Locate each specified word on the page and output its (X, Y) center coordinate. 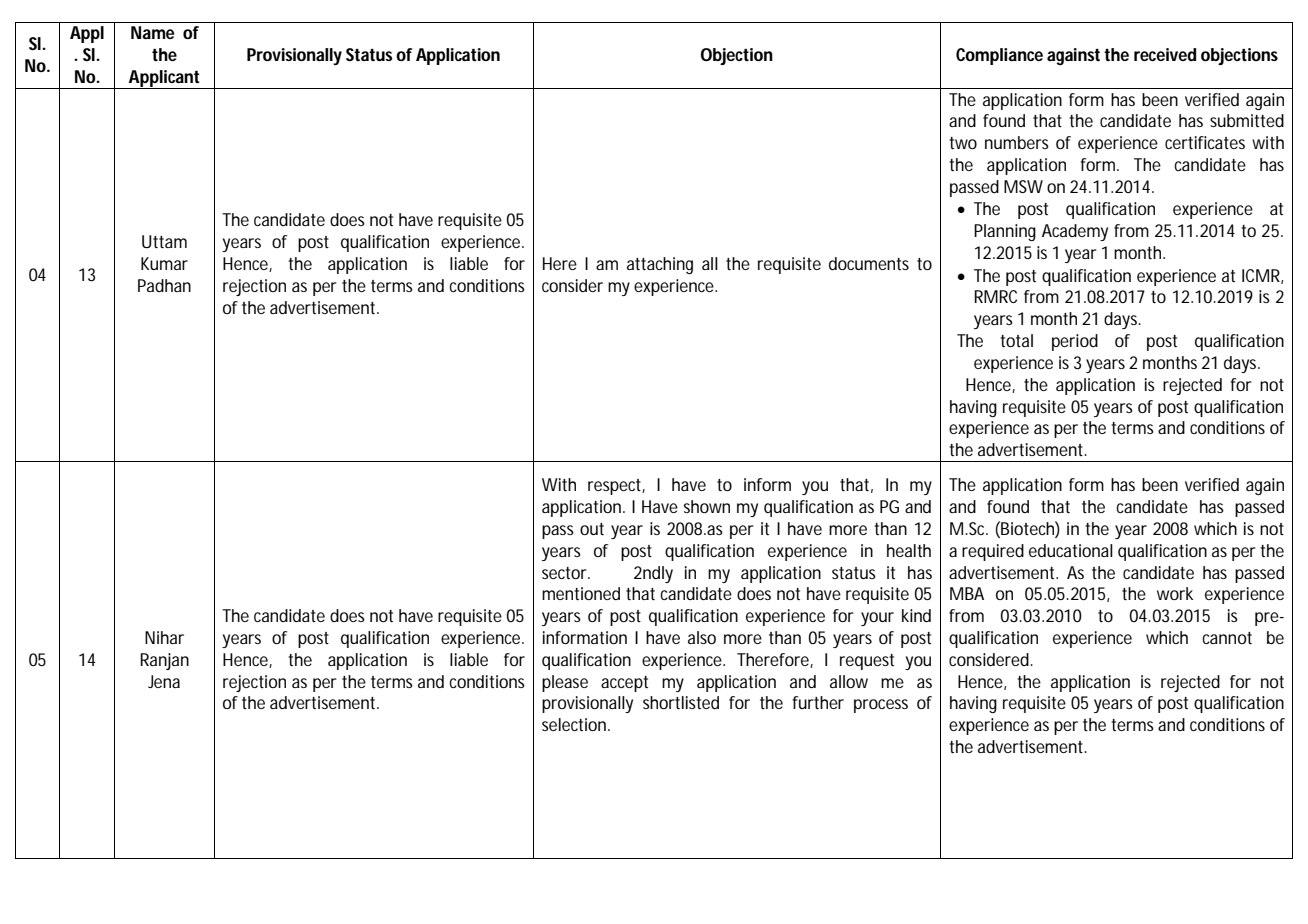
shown (707, 506)
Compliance (999, 56)
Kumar (164, 263)
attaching (660, 265)
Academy (1075, 232)
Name (153, 32)
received (1165, 54)
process (881, 706)
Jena (164, 681)
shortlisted (681, 702)
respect (616, 487)
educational (1071, 550)
